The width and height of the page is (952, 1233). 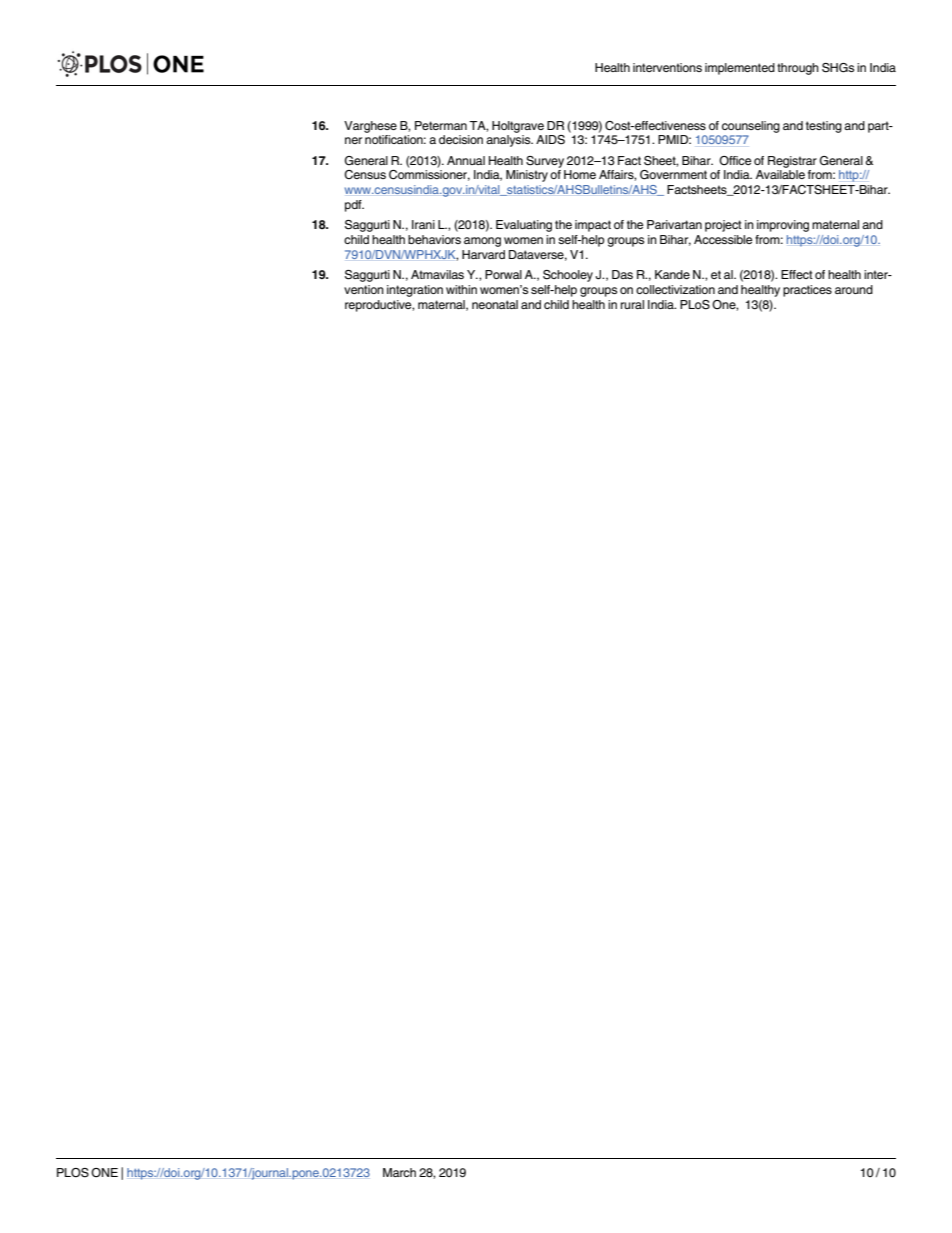 I want to click on March, so click(x=399, y=1172).
